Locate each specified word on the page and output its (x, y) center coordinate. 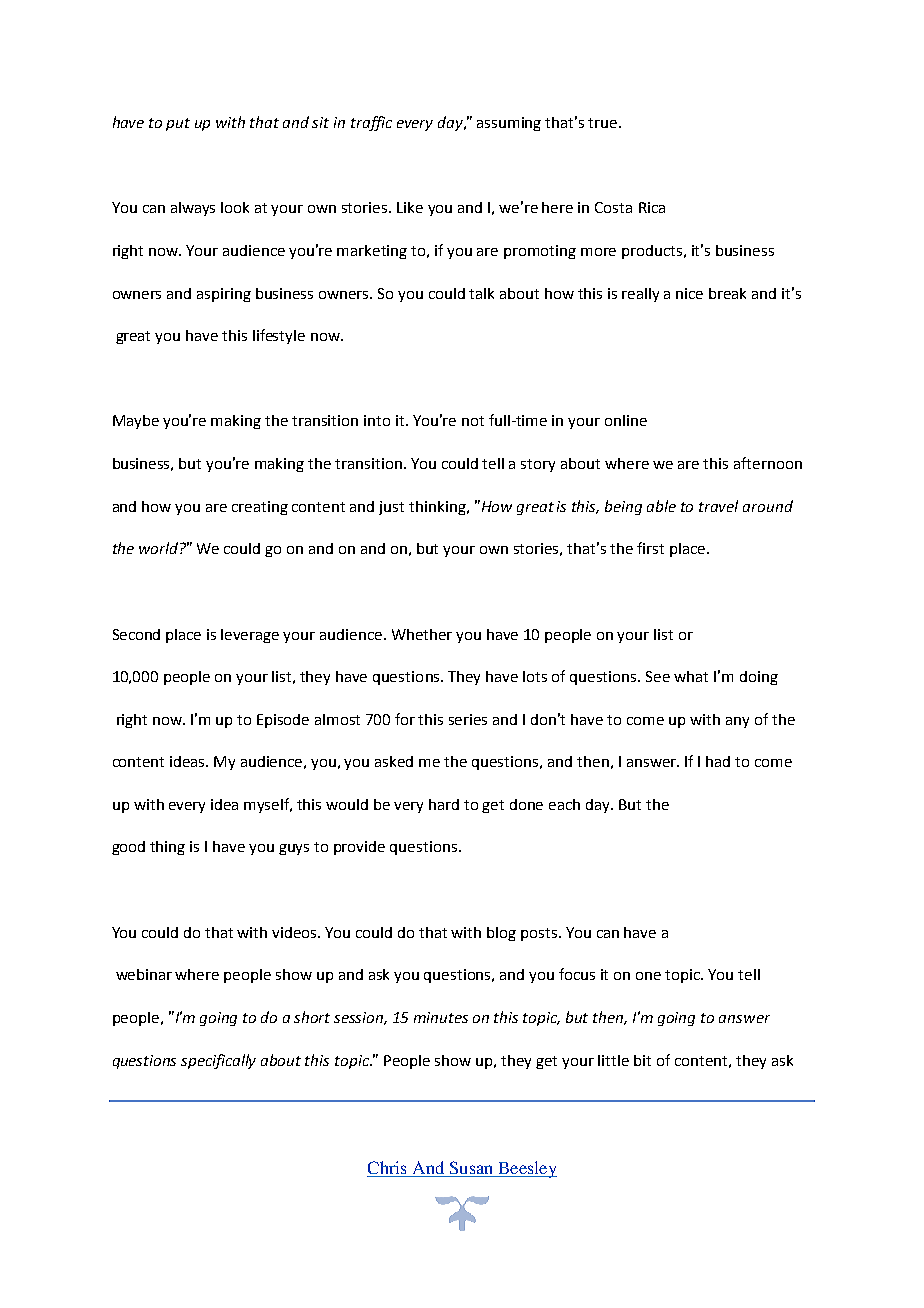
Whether (422, 634)
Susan (471, 1169)
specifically (218, 1061)
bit (642, 1060)
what (691, 676)
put (178, 124)
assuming (509, 124)
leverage (250, 636)
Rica (652, 207)
